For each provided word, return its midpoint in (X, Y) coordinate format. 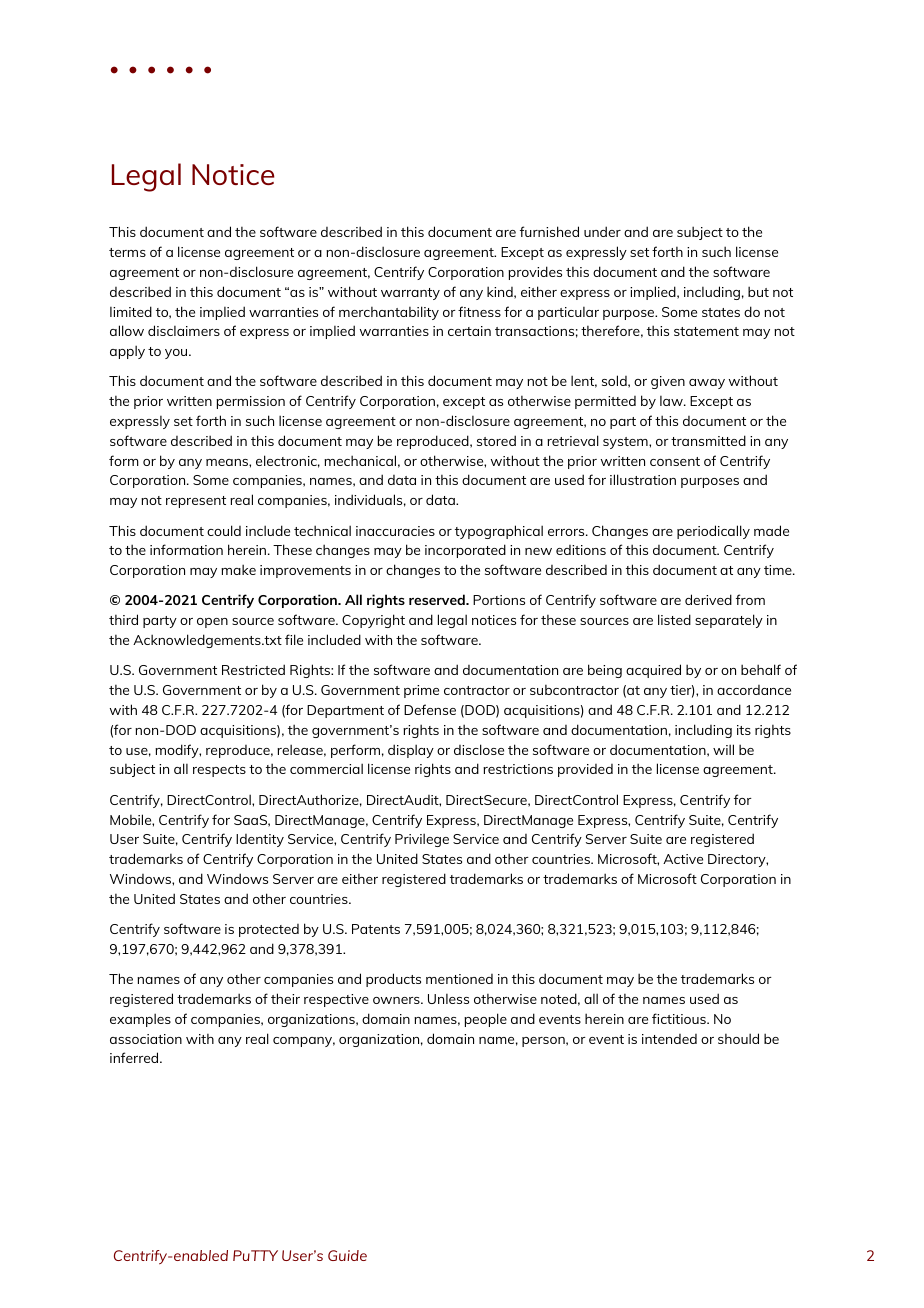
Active (683, 859)
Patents (376, 929)
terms (127, 252)
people (485, 1020)
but (758, 291)
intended (669, 1039)
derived (708, 599)
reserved (438, 599)
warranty (410, 294)
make (238, 569)
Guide (347, 1255)
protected (269, 930)
